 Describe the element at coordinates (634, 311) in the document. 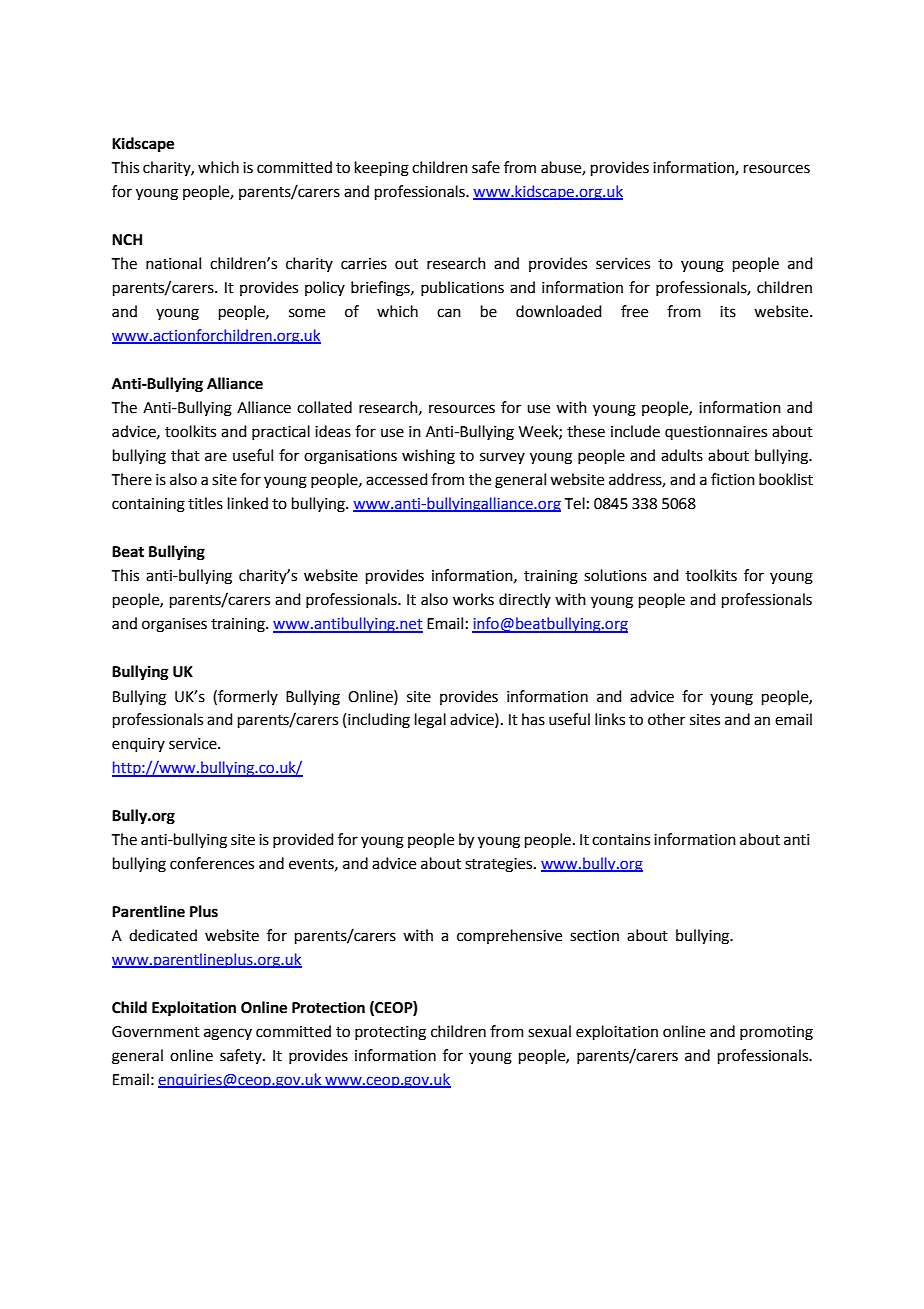

I see `free` at that location.
